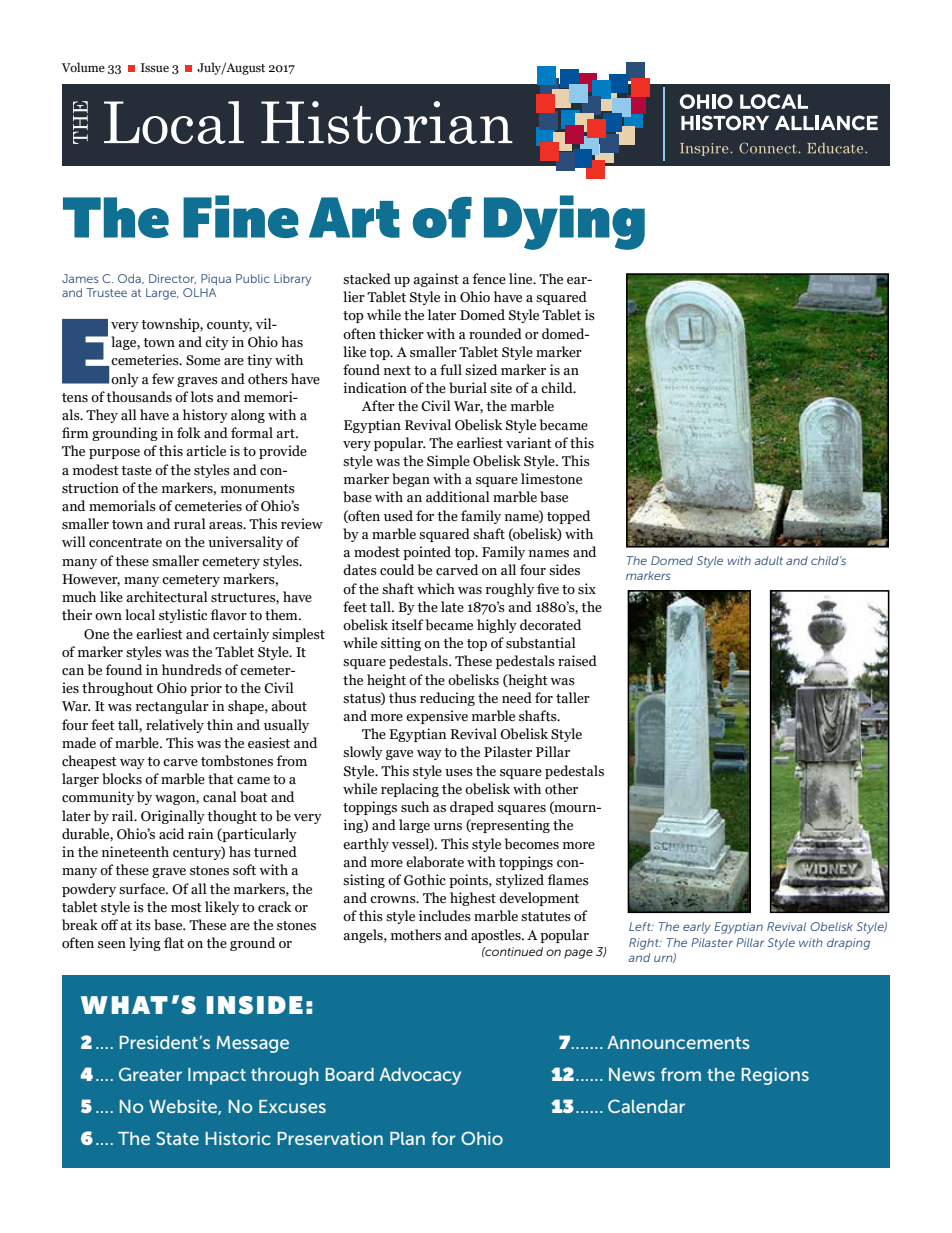 The height and width of the document is (1233, 952). I want to click on Advocacy, so click(420, 1076).
